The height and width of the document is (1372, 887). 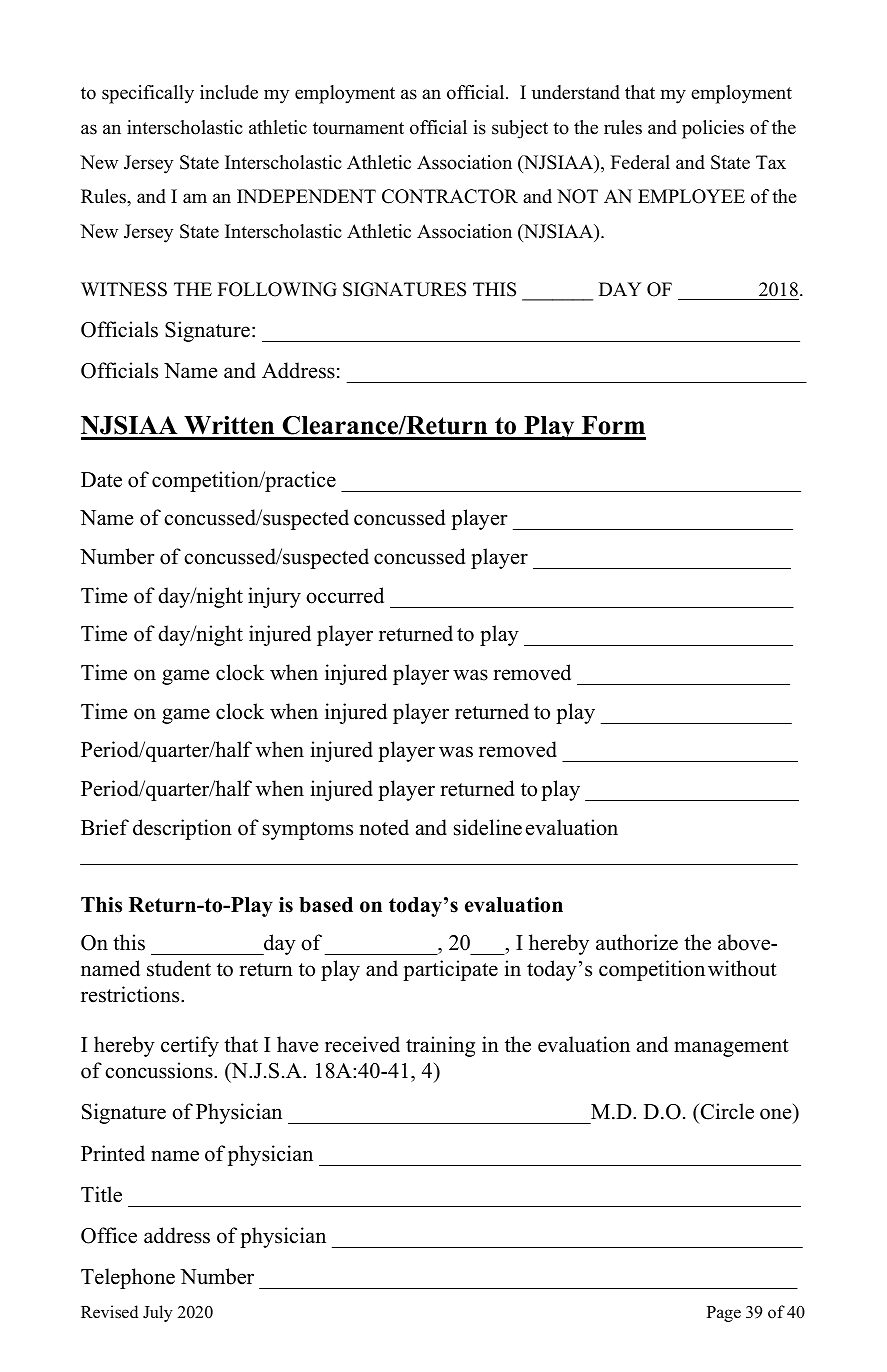 I want to click on policies, so click(x=713, y=129).
